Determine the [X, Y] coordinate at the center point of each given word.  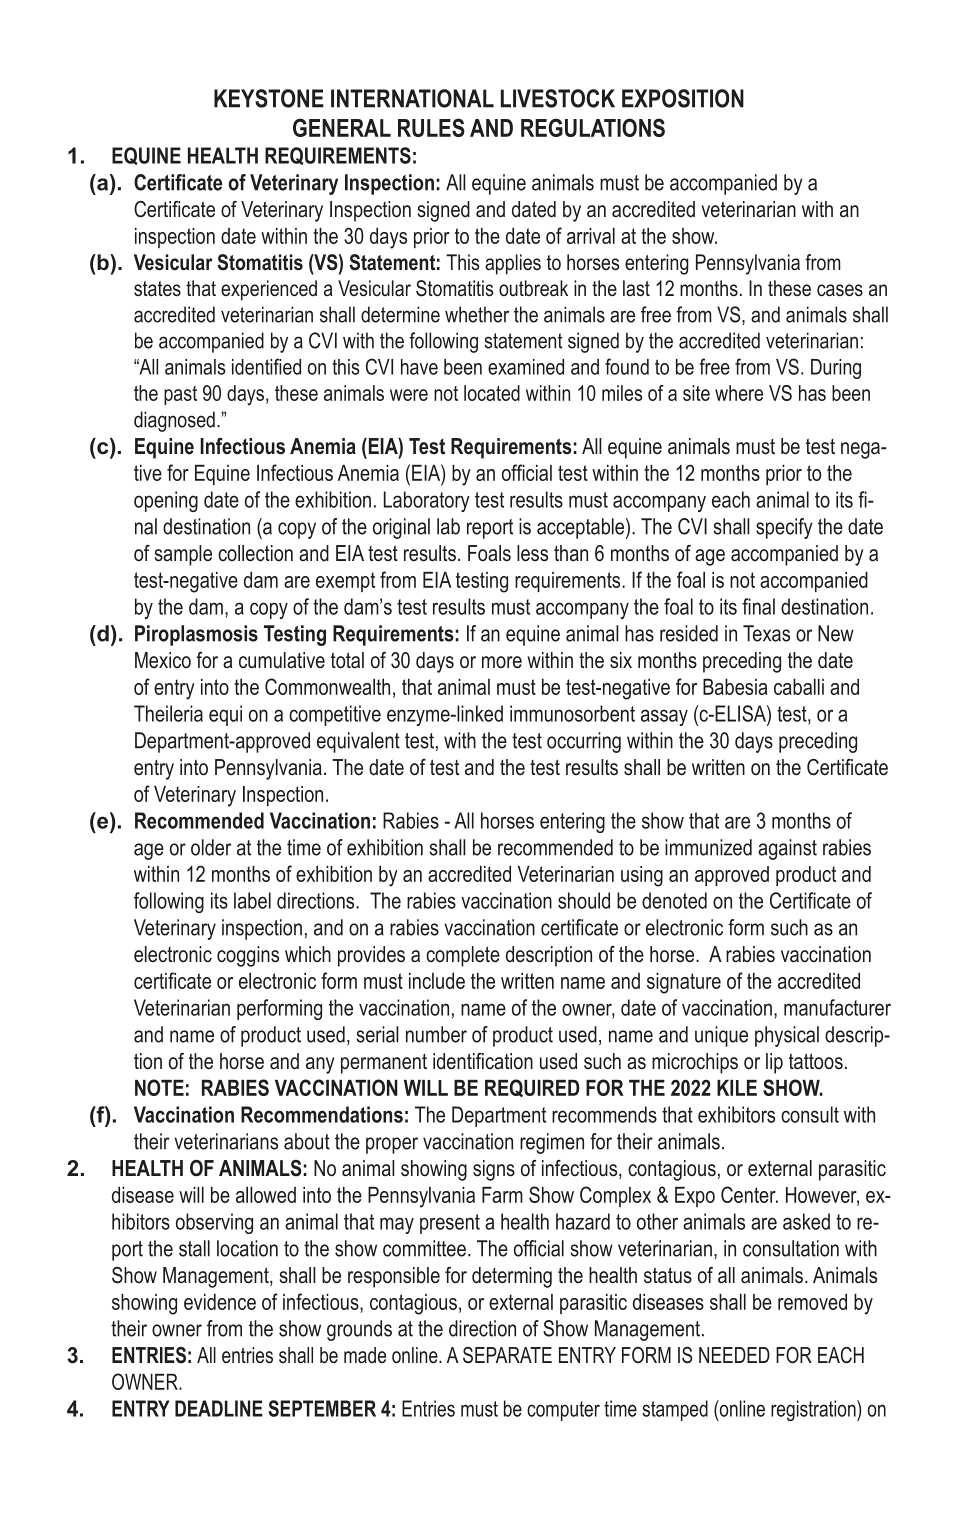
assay [664, 717]
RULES [431, 127]
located [492, 393]
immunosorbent [572, 713]
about [307, 1141]
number [436, 1034]
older [211, 847]
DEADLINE [219, 1408]
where [739, 393]
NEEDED [734, 1355]
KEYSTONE [269, 98]
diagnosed [174, 421]
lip [774, 1063]
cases [840, 290]
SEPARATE [507, 1355]
